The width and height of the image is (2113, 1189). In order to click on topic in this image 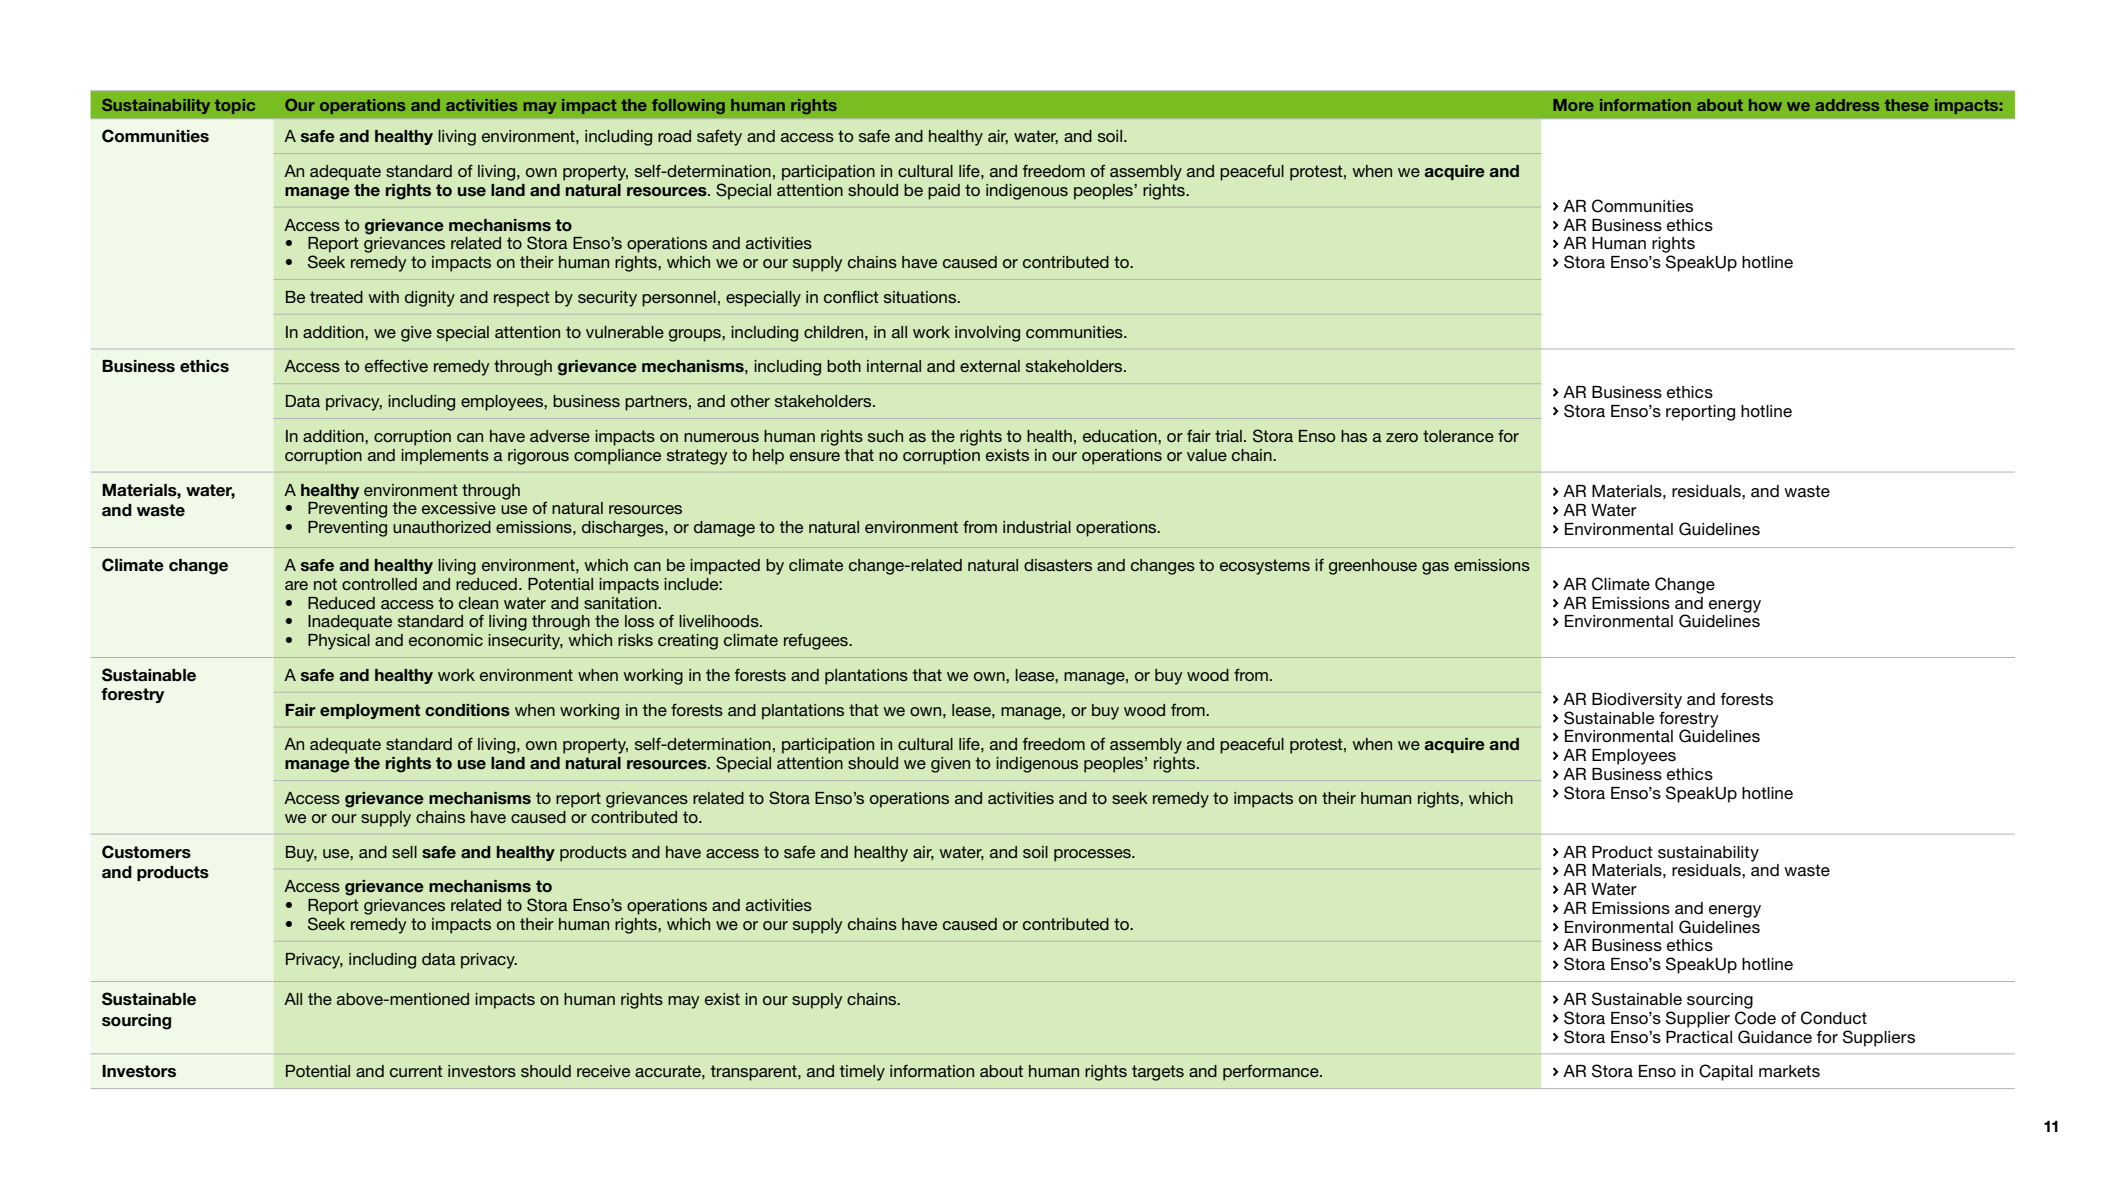, I will do `click(235, 106)`.
